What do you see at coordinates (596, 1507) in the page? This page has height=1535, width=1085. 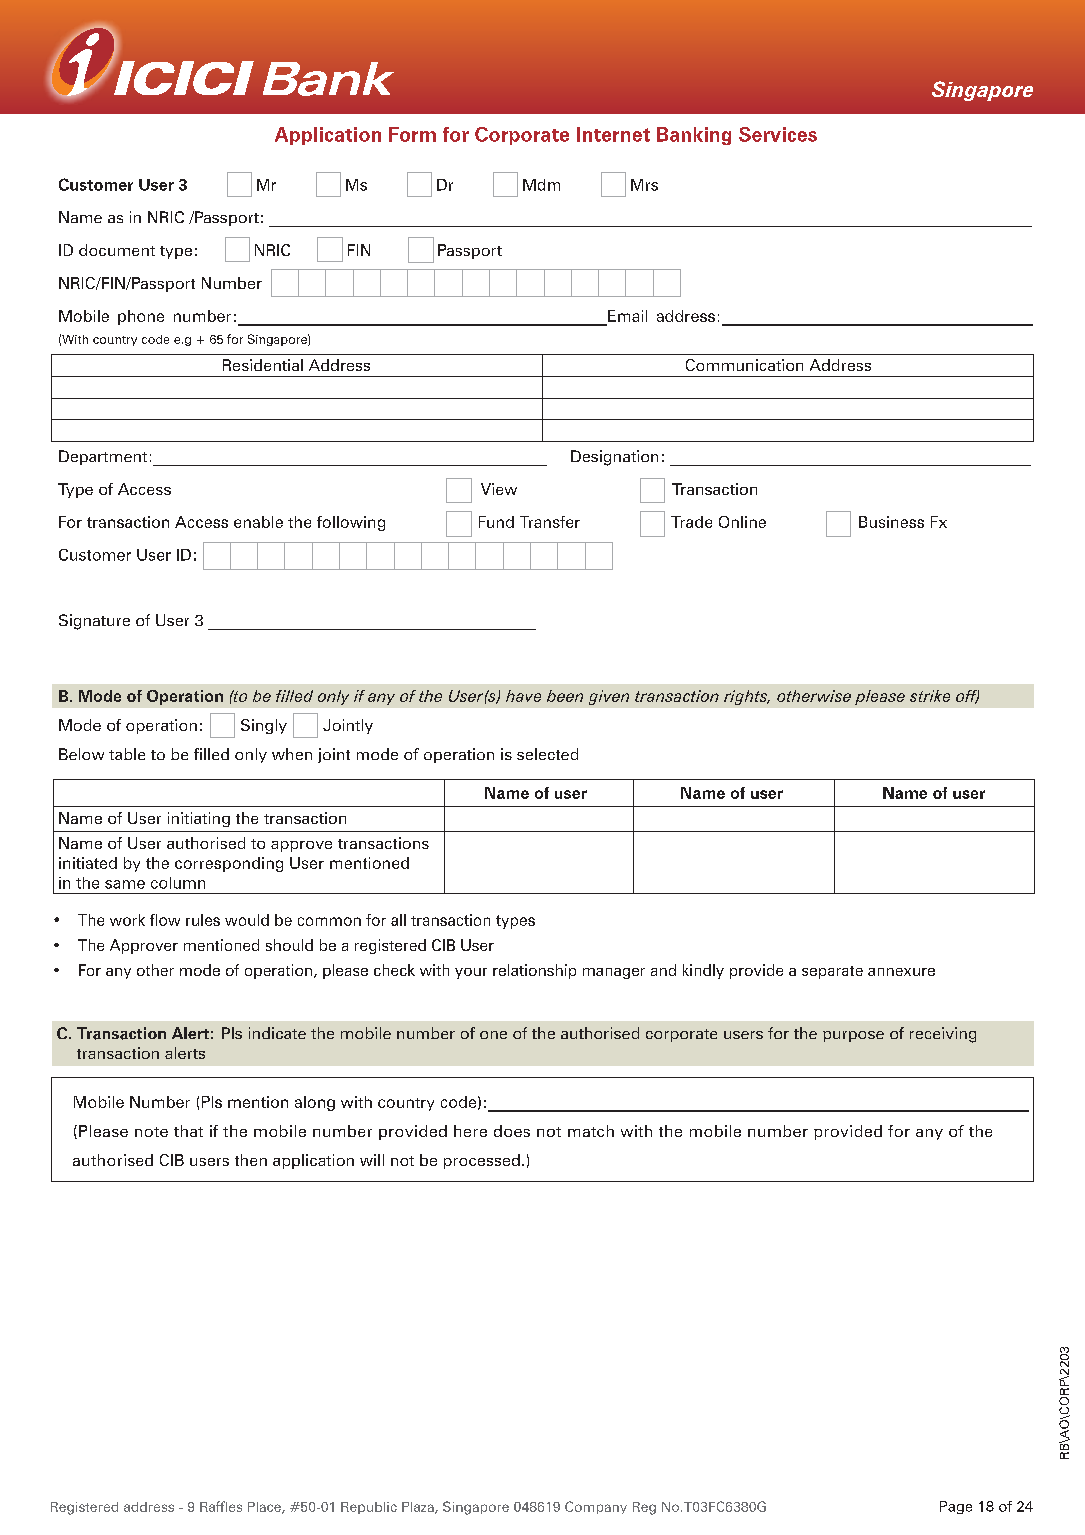 I see `Company` at bounding box center [596, 1507].
